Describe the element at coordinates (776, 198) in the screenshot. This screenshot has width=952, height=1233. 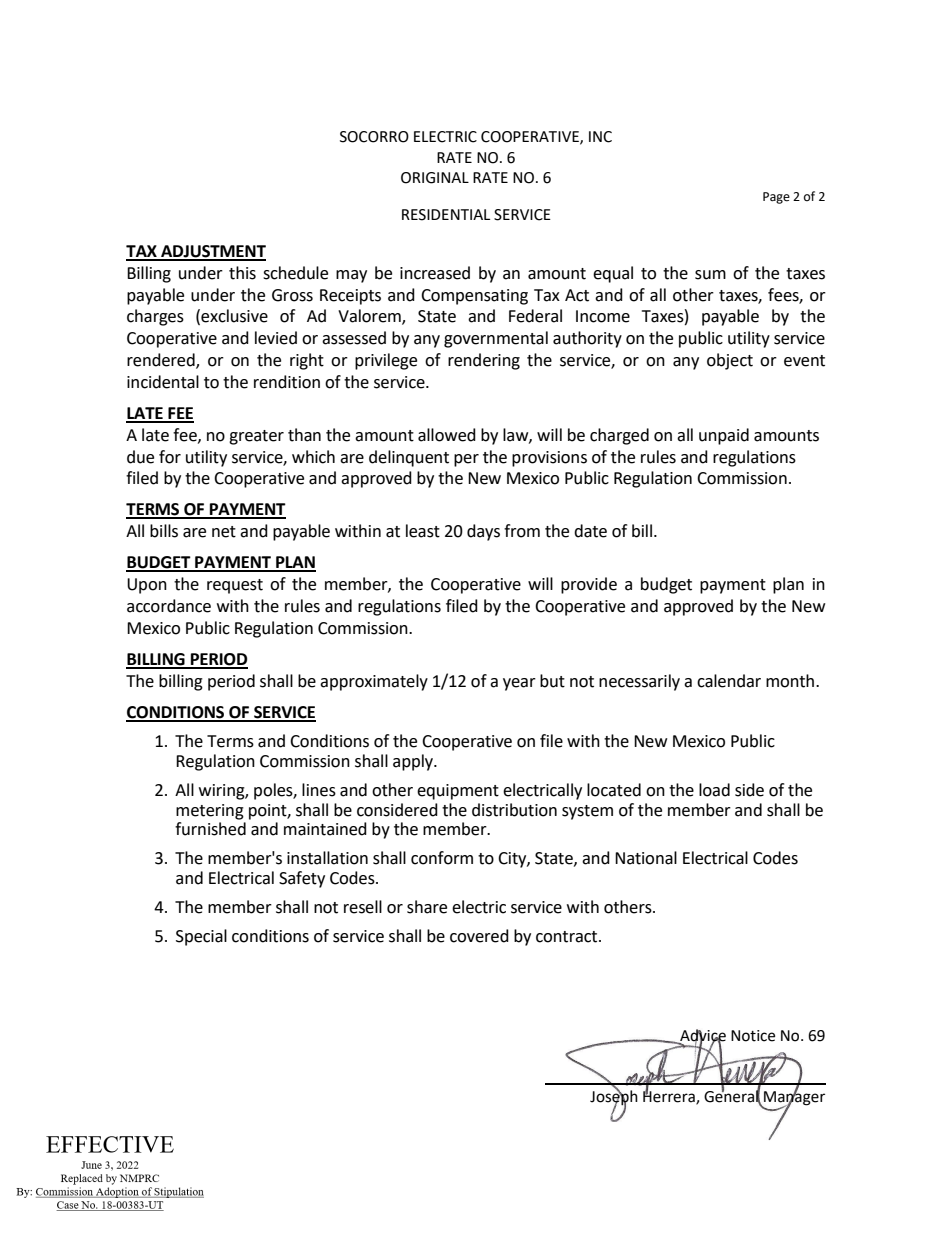
I see `Page` at that location.
